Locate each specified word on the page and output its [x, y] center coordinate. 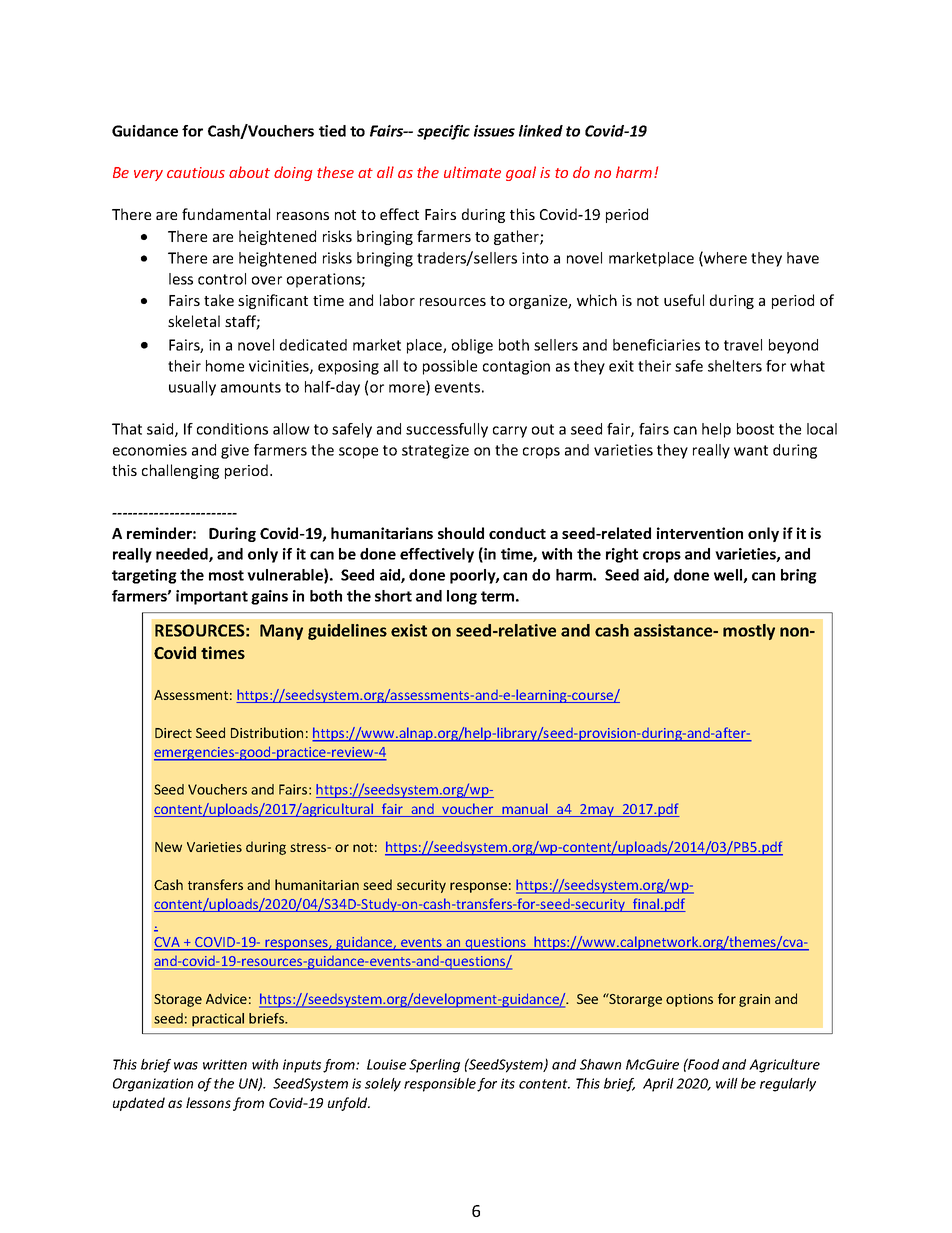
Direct [173, 733]
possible [450, 367]
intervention [700, 533]
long [462, 597]
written [225, 1064]
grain [754, 1000]
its [508, 1083]
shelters [735, 366]
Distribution [267, 732]
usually [192, 388]
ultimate [472, 172]
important [212, 597]
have [803, 258]
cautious [196, 172]
